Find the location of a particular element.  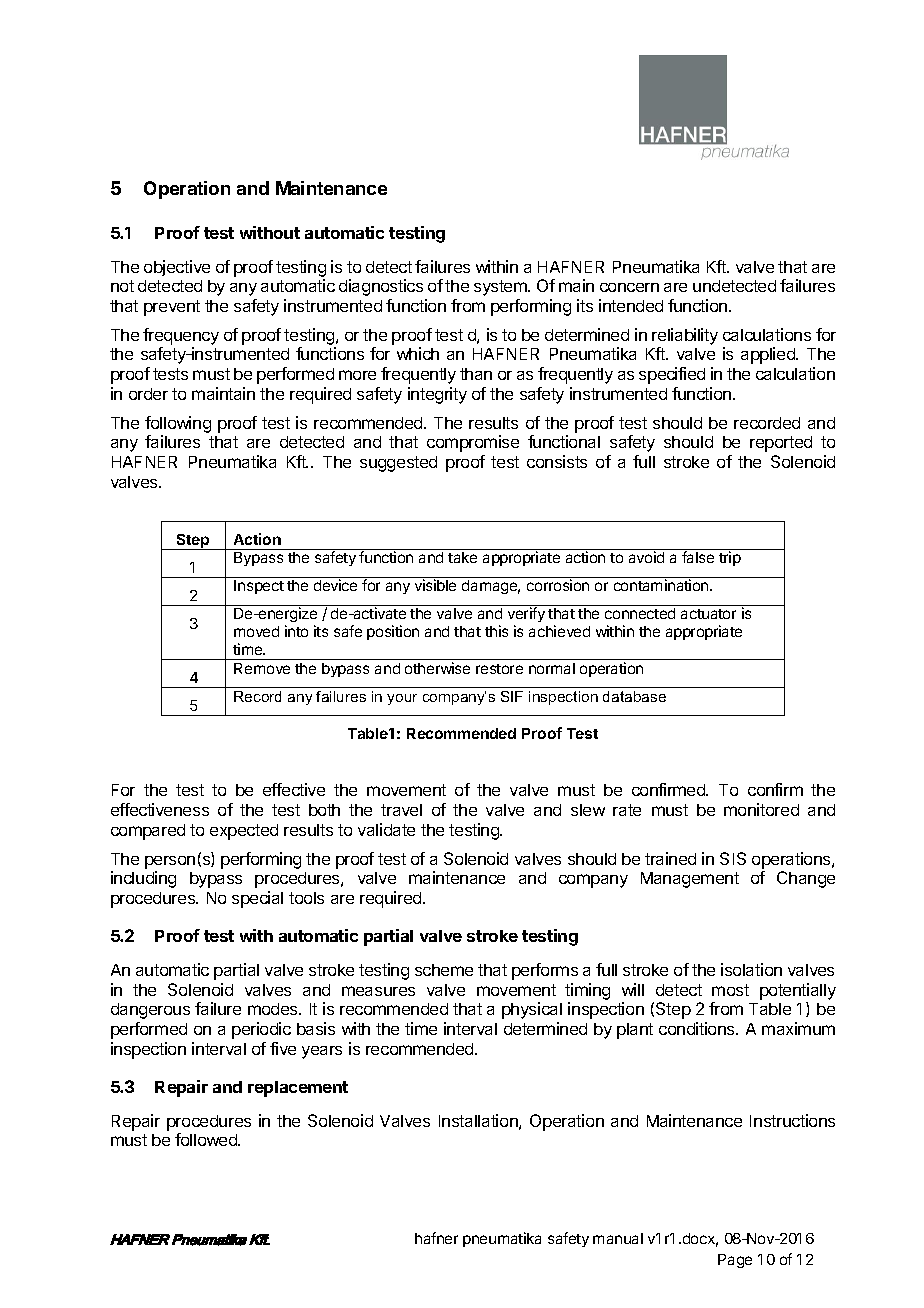

prevent is located at coordinates (172, 308).
